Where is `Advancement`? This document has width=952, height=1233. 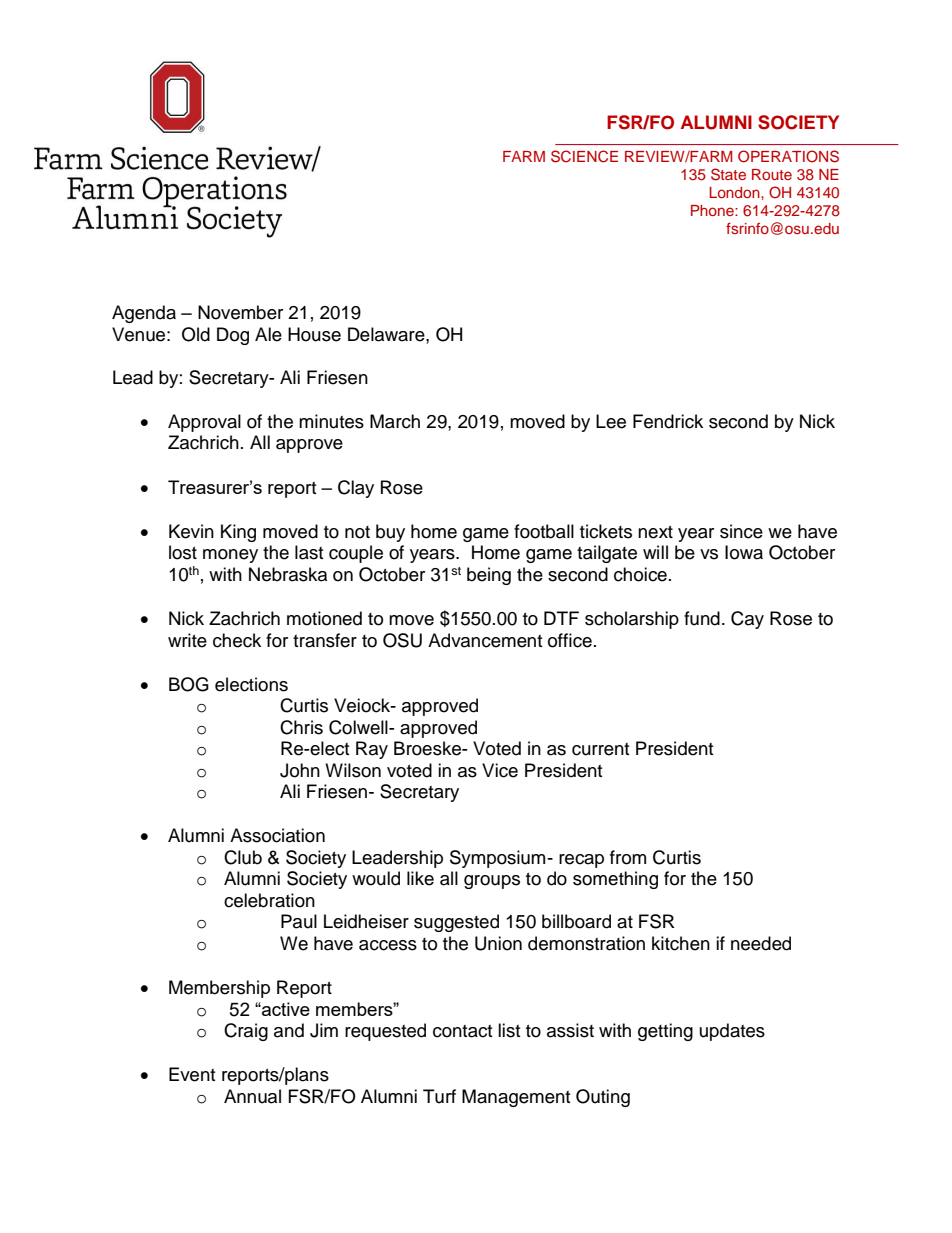 Advancement is located at coordinates (485, 640).
